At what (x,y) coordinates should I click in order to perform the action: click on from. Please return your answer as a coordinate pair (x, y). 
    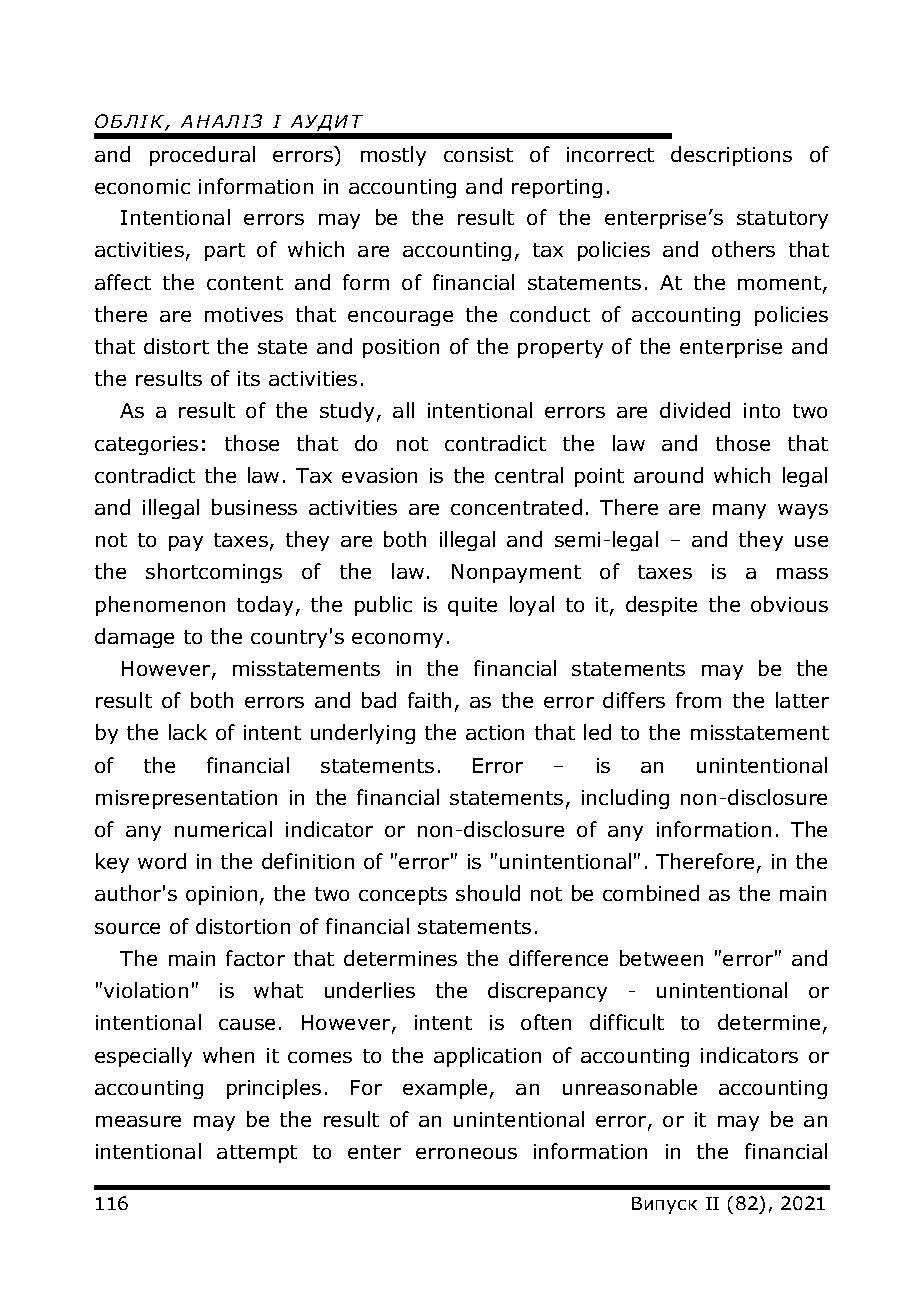
    Looking at the image, I should click on (698, 700).
